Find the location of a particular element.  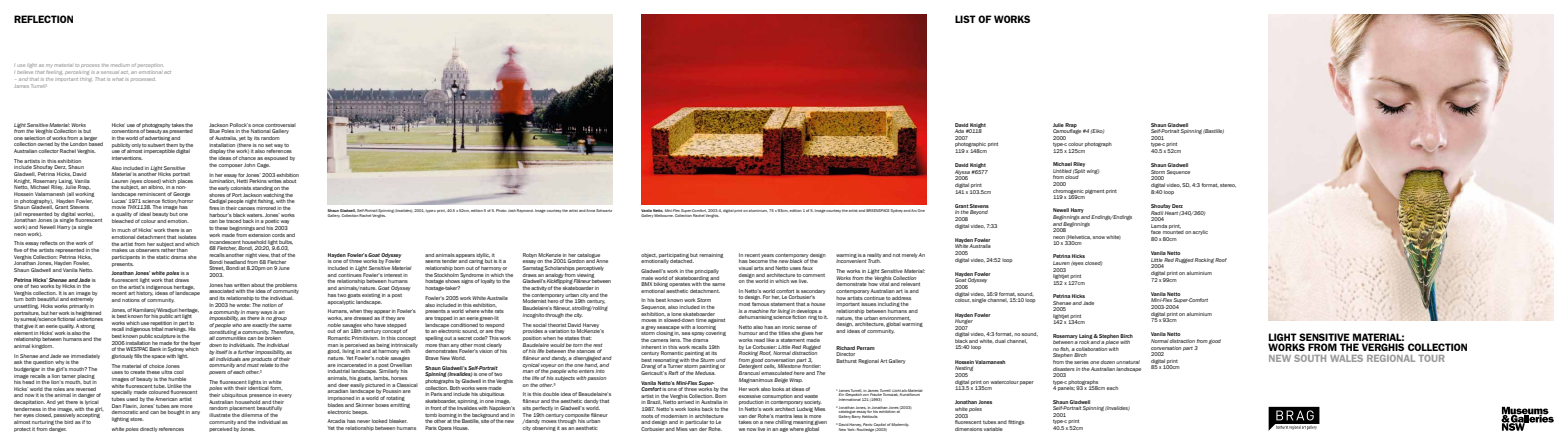

stereo is located at coordinates (1228, 185).
